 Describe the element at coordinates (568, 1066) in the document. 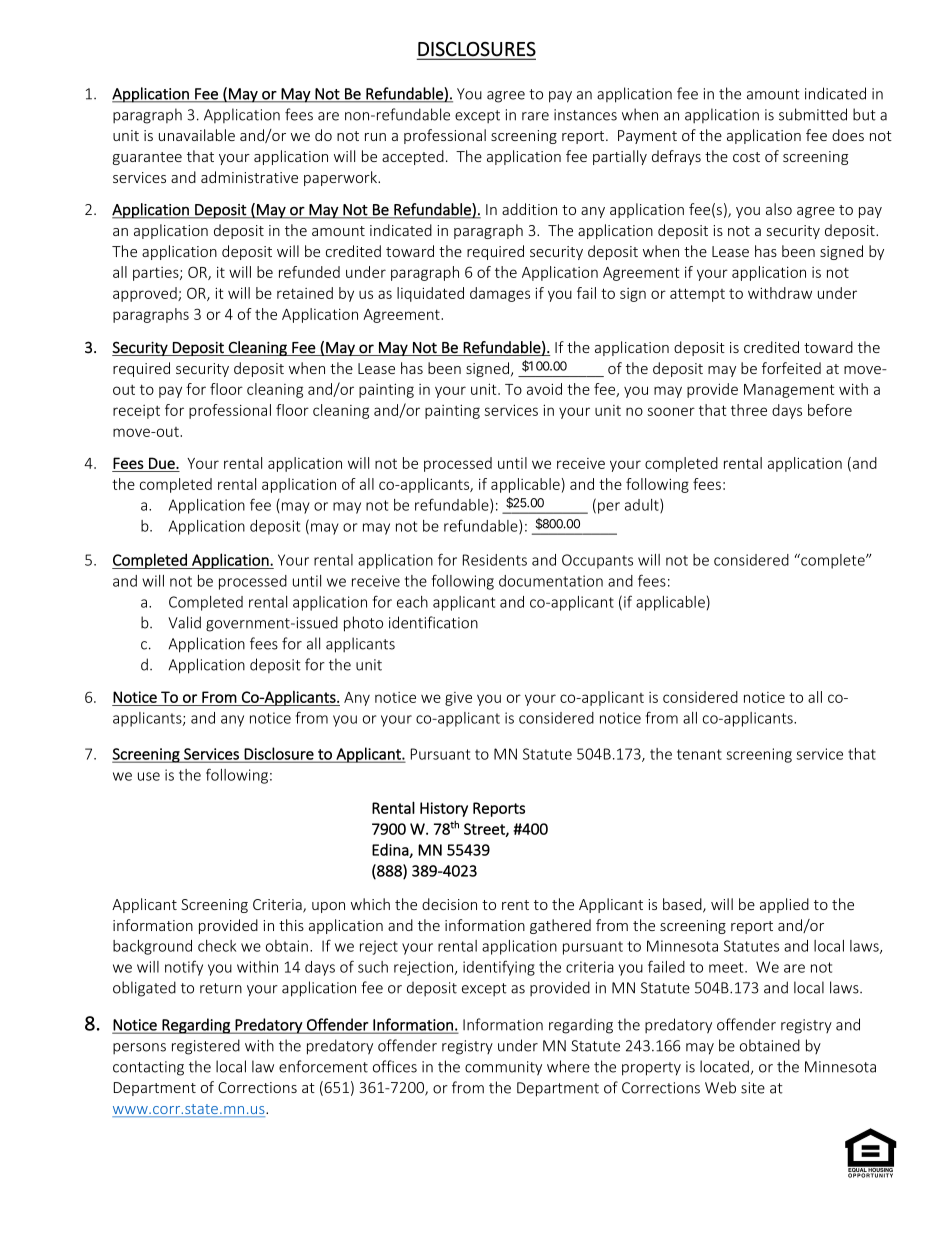

I see `where` at that location.
